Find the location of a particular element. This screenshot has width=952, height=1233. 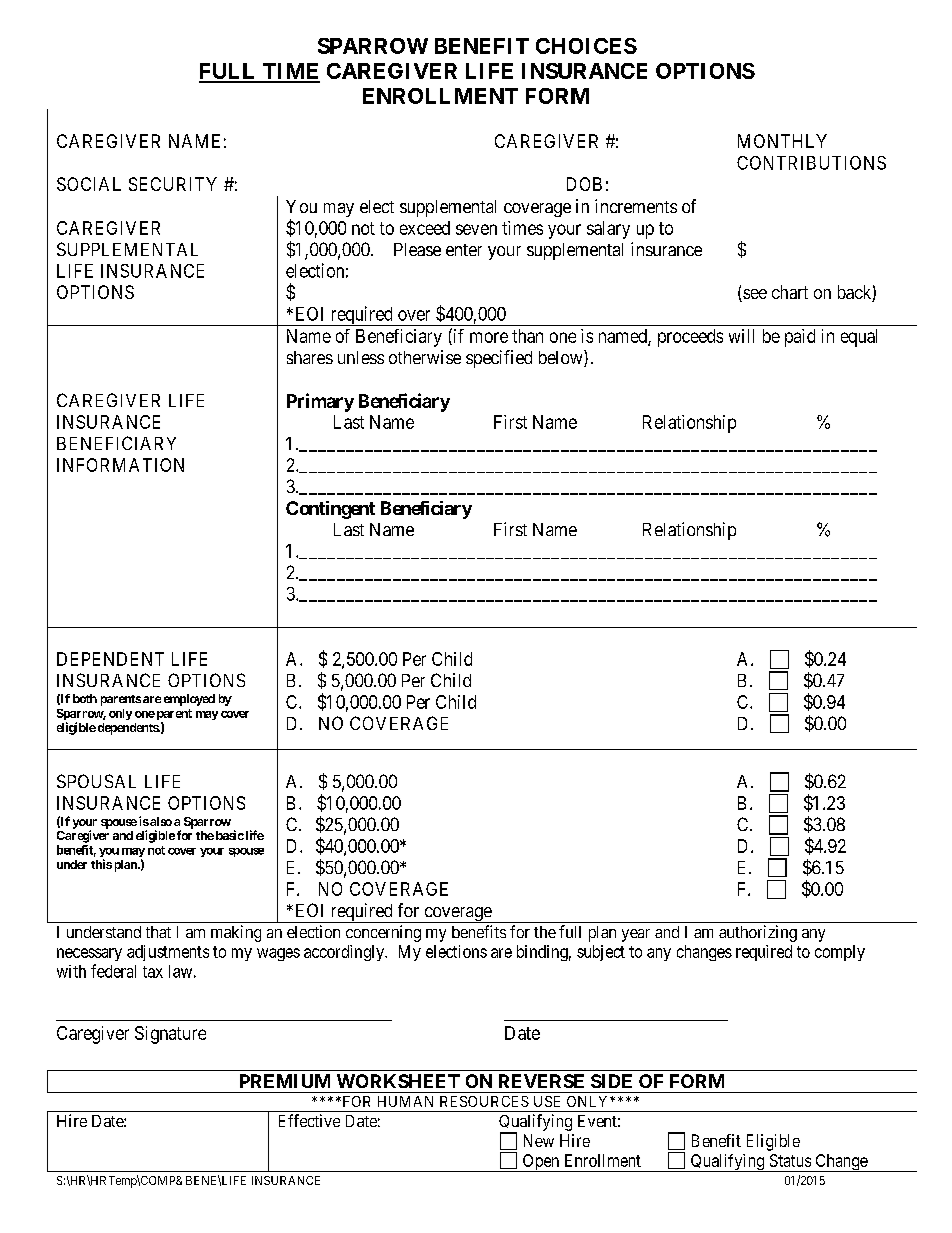

Signature is located at coordinates (170, 1035).
